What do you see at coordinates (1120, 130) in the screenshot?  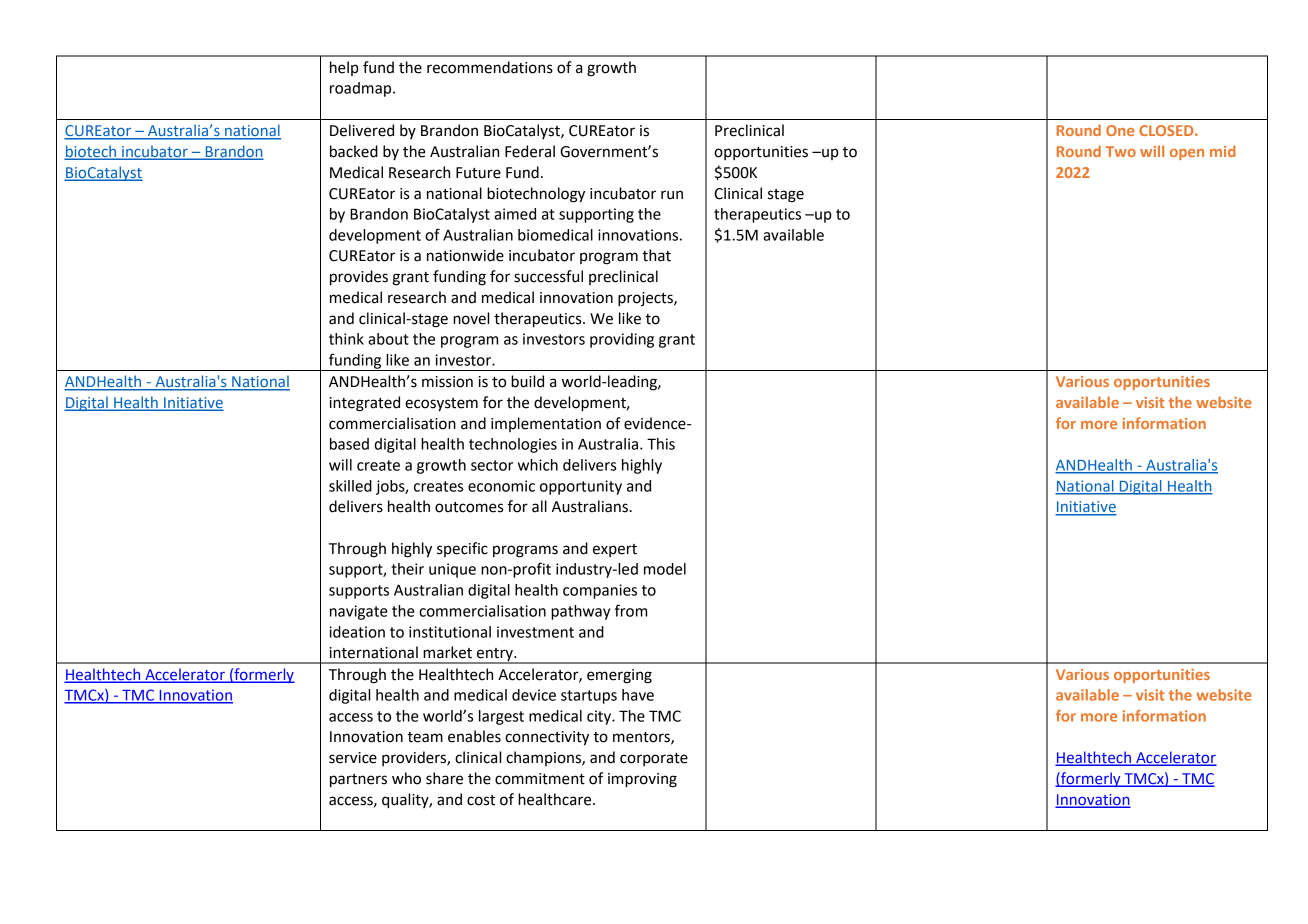 I see `One` at bounding box center [1120, 130].
